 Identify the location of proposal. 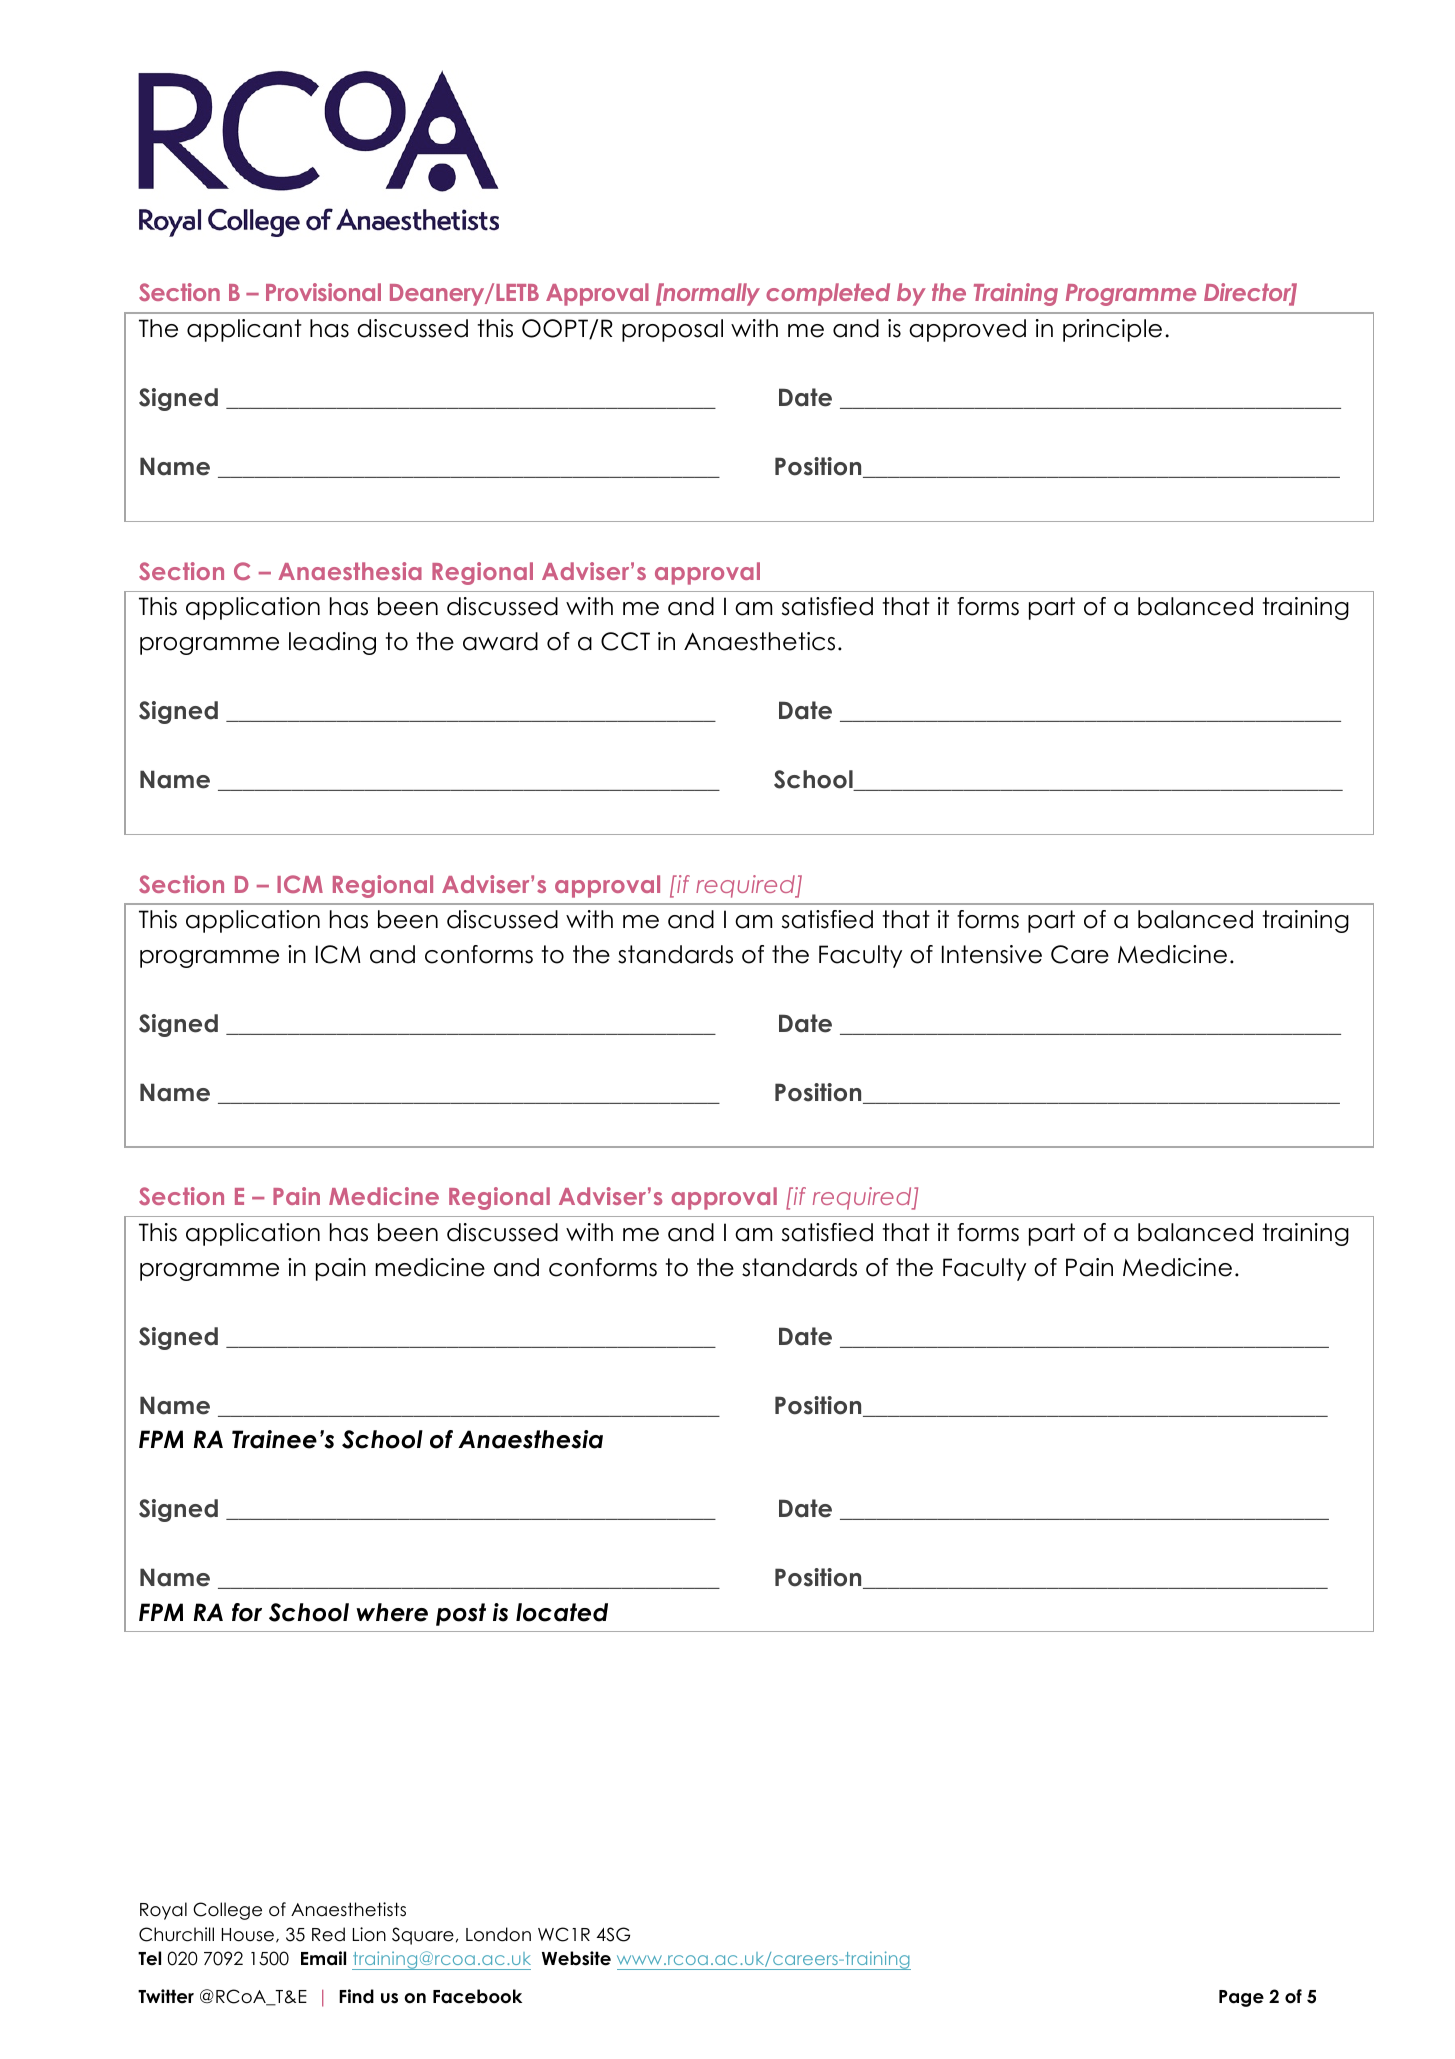
(672, 330).
